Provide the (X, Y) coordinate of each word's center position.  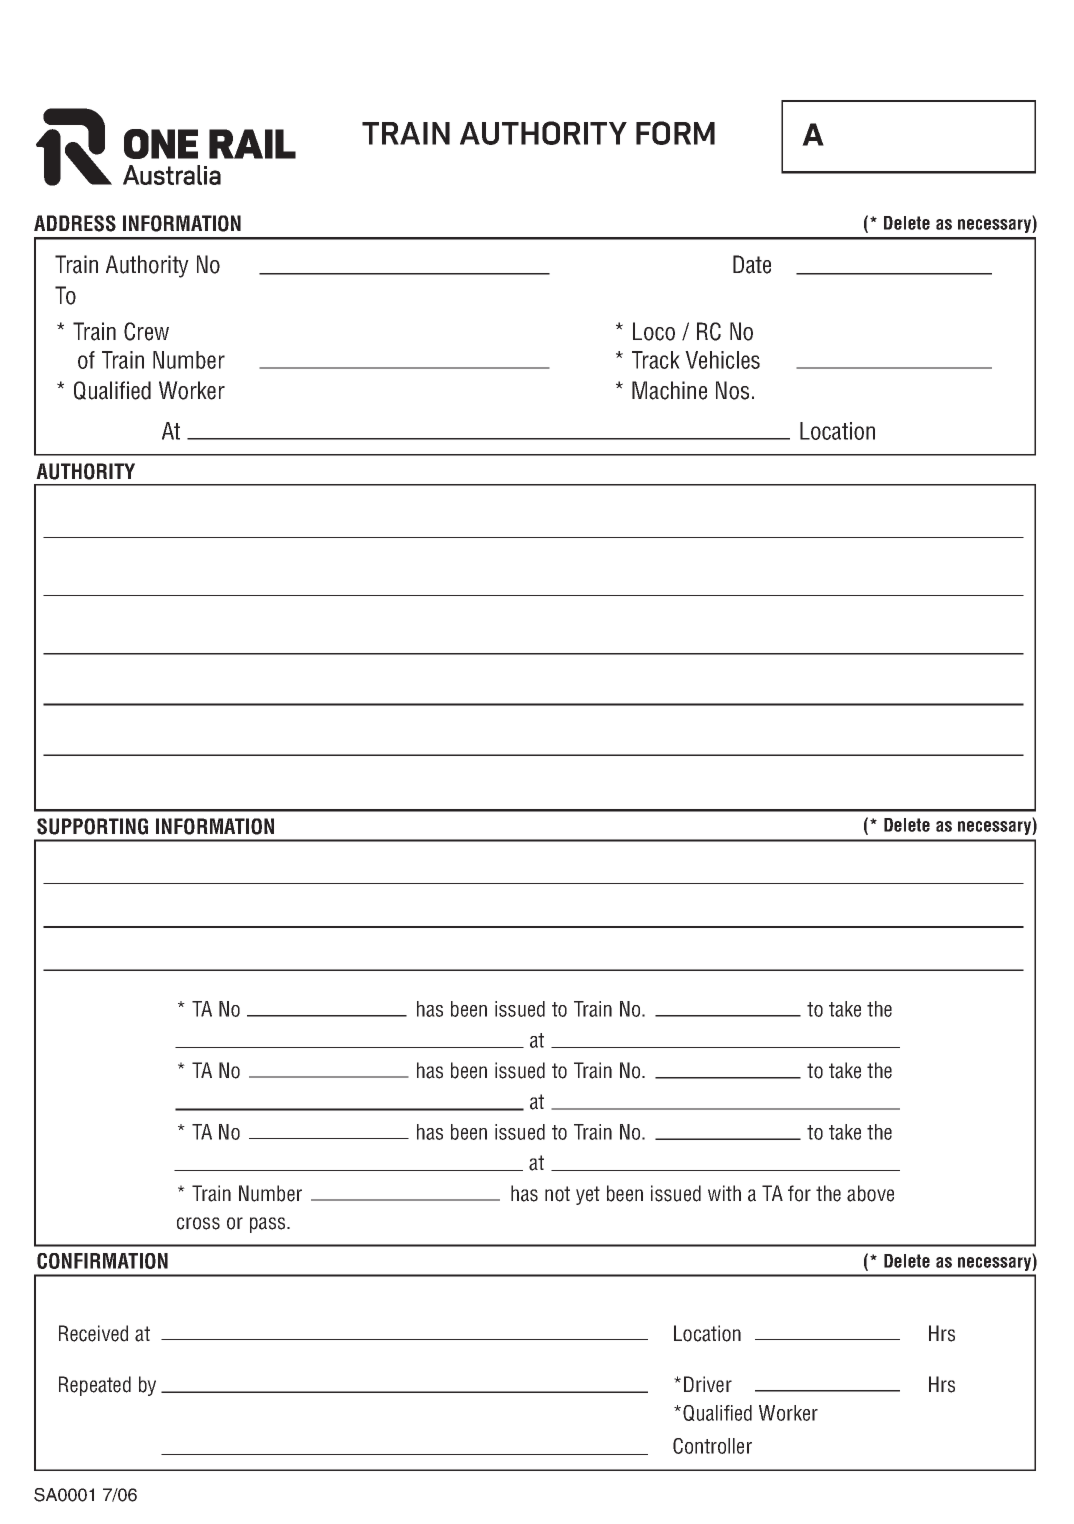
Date (752, 264)
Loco (654, 331)
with (724, 1193)
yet (588, 1195)
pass (269, 1225)
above (870, 1193)
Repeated (95, 1386)
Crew (146, 331)
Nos (732, 390)
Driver (708, 1384)
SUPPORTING (92, 826)
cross (198, 1223)
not (557, 1194)
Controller (712, 1446)
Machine (669, 390)
